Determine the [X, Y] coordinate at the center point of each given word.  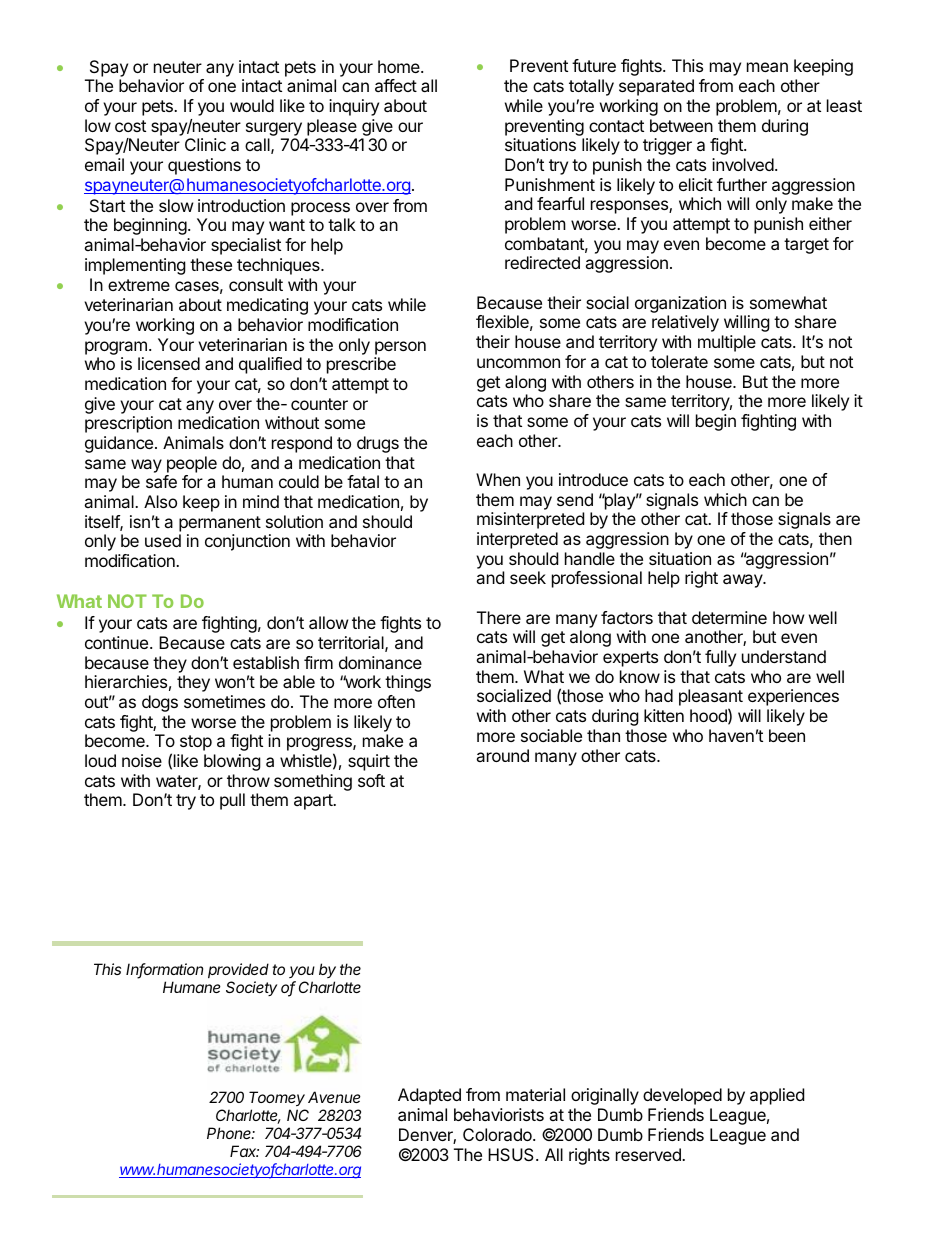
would [252, 105]
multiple [727, 343]
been [787, 735]
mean [767, 67]
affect [396, 85]
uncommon [518, 363]
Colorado [498, 1134]
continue [118, 642]
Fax [244, 1151]
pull [232, 801]
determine [729, 617]
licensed [169, 363]
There [499, 617]
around [502, 755]
